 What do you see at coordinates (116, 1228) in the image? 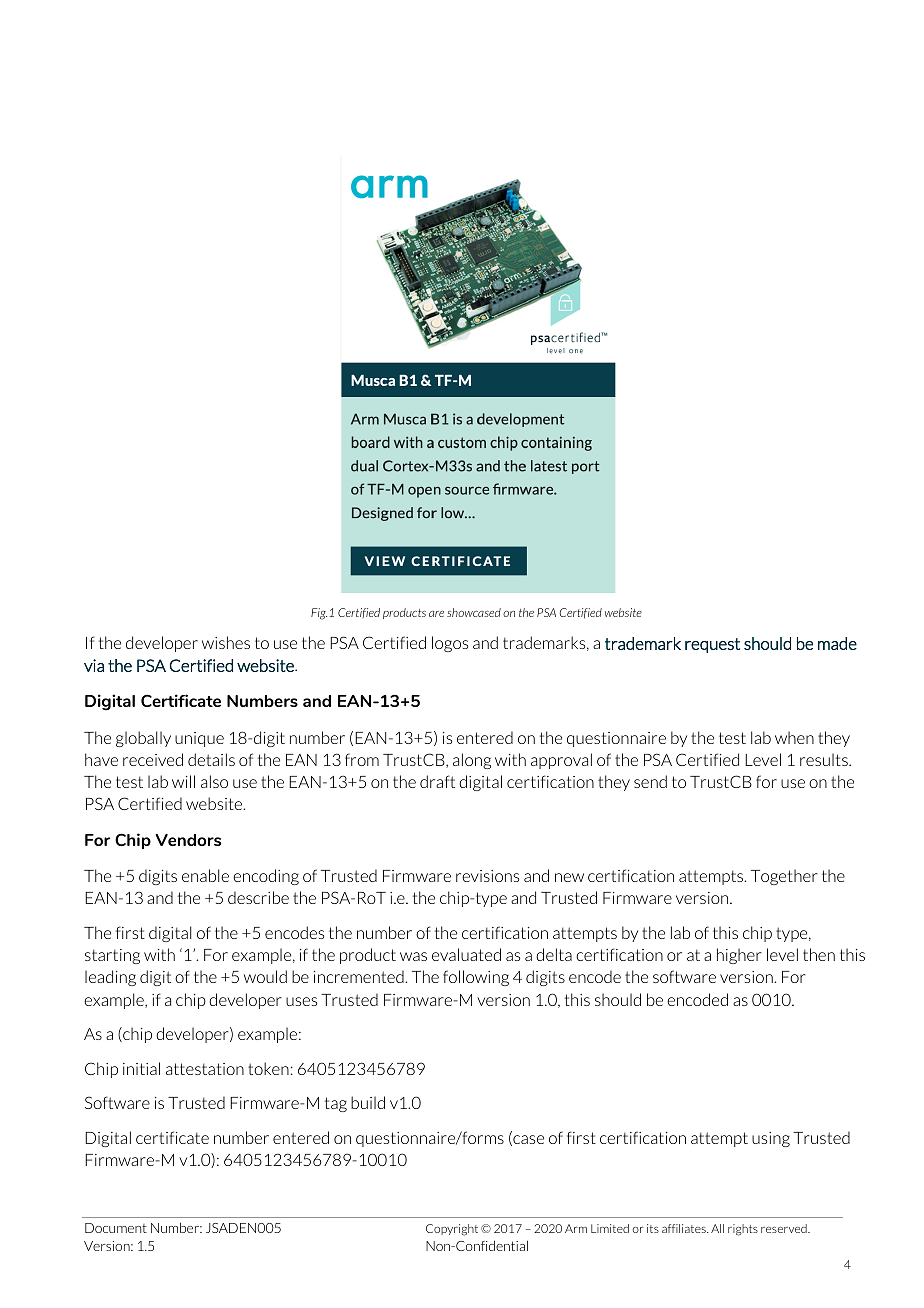
I see `Document` at bounding box center [116, 1228].
